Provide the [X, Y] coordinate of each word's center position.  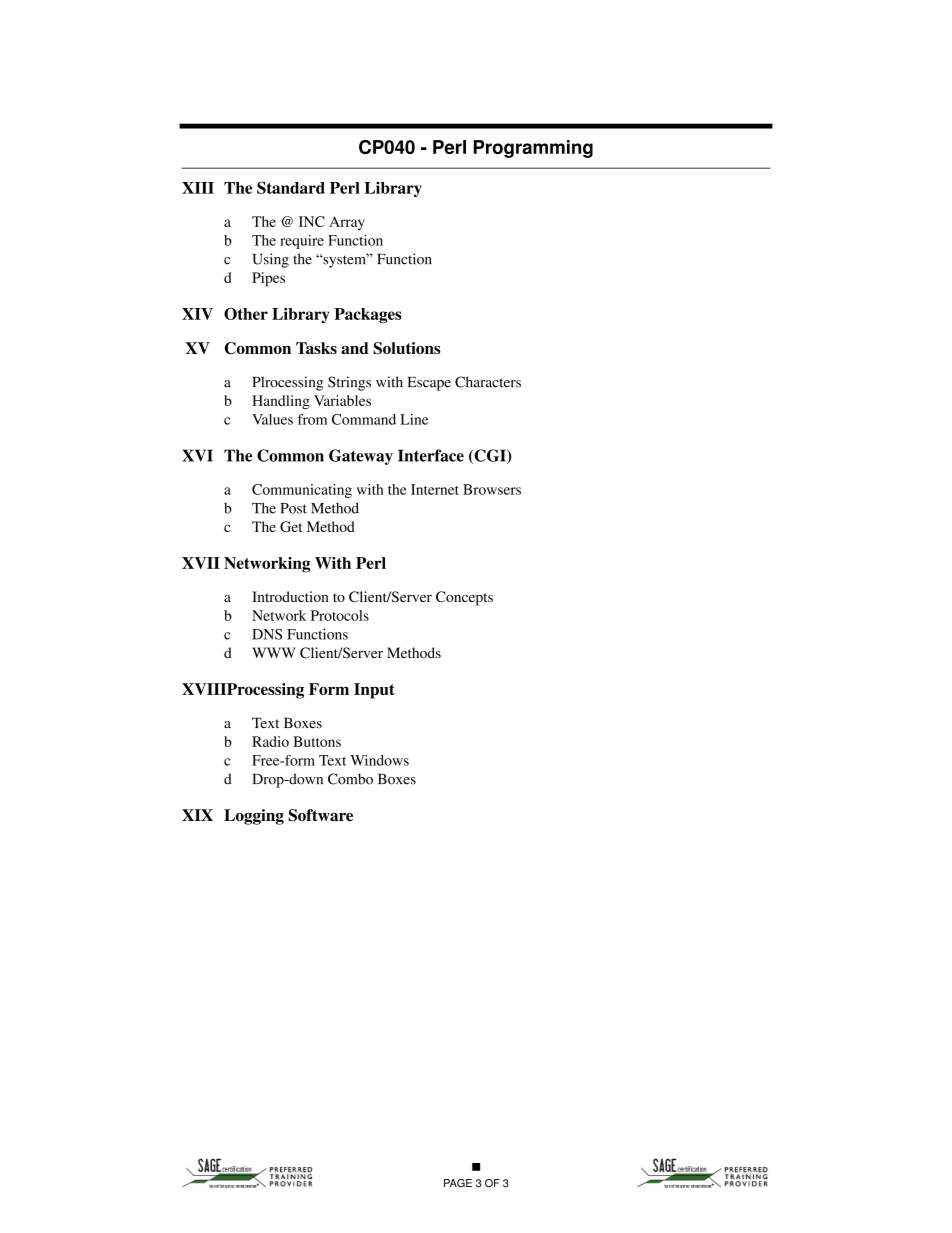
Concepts [464, 598]
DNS [267, 634]
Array [347, 223]
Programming [533, 149]
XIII [198, 188]
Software [320, 815]
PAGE [458, 1183]
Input [374, 691]
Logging [254, 817]
